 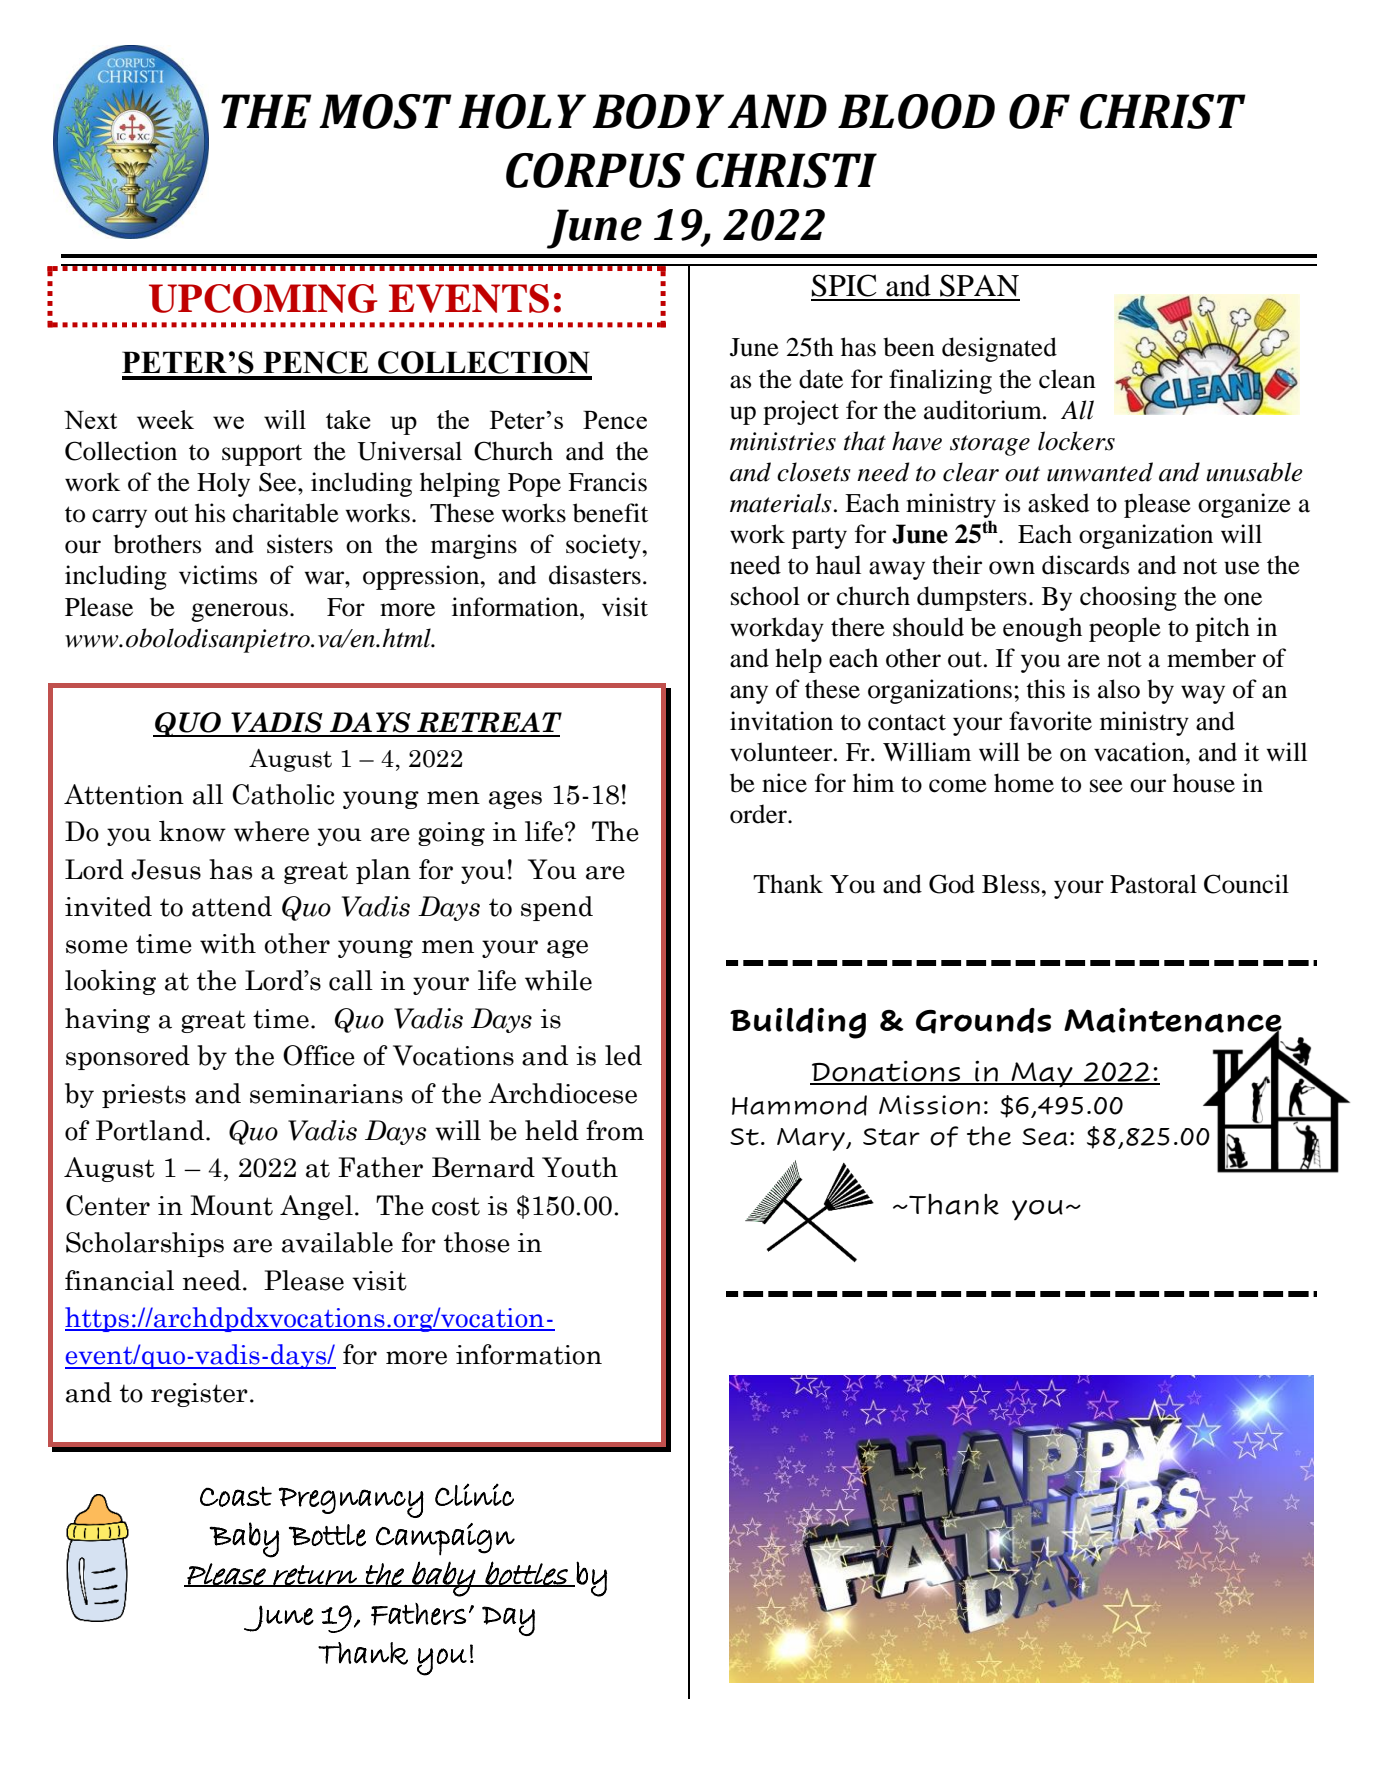 I want to click on Coast, so click(x=236, y=1496).
